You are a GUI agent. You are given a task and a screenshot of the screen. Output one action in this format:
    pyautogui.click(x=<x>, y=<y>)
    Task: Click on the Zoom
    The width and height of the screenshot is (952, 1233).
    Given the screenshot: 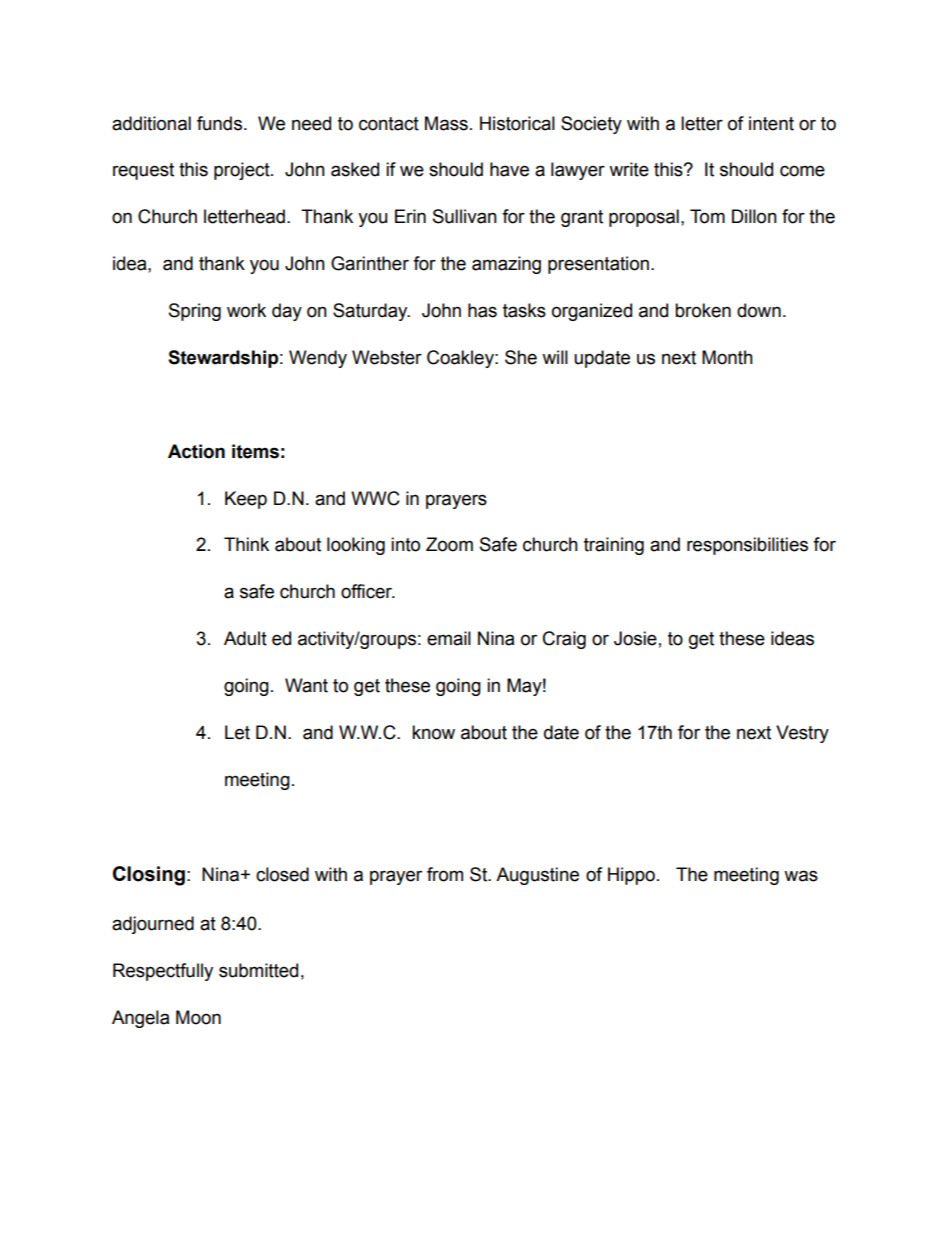 What is the action you would take?
    pyautogui.click(x=449, y=544)
